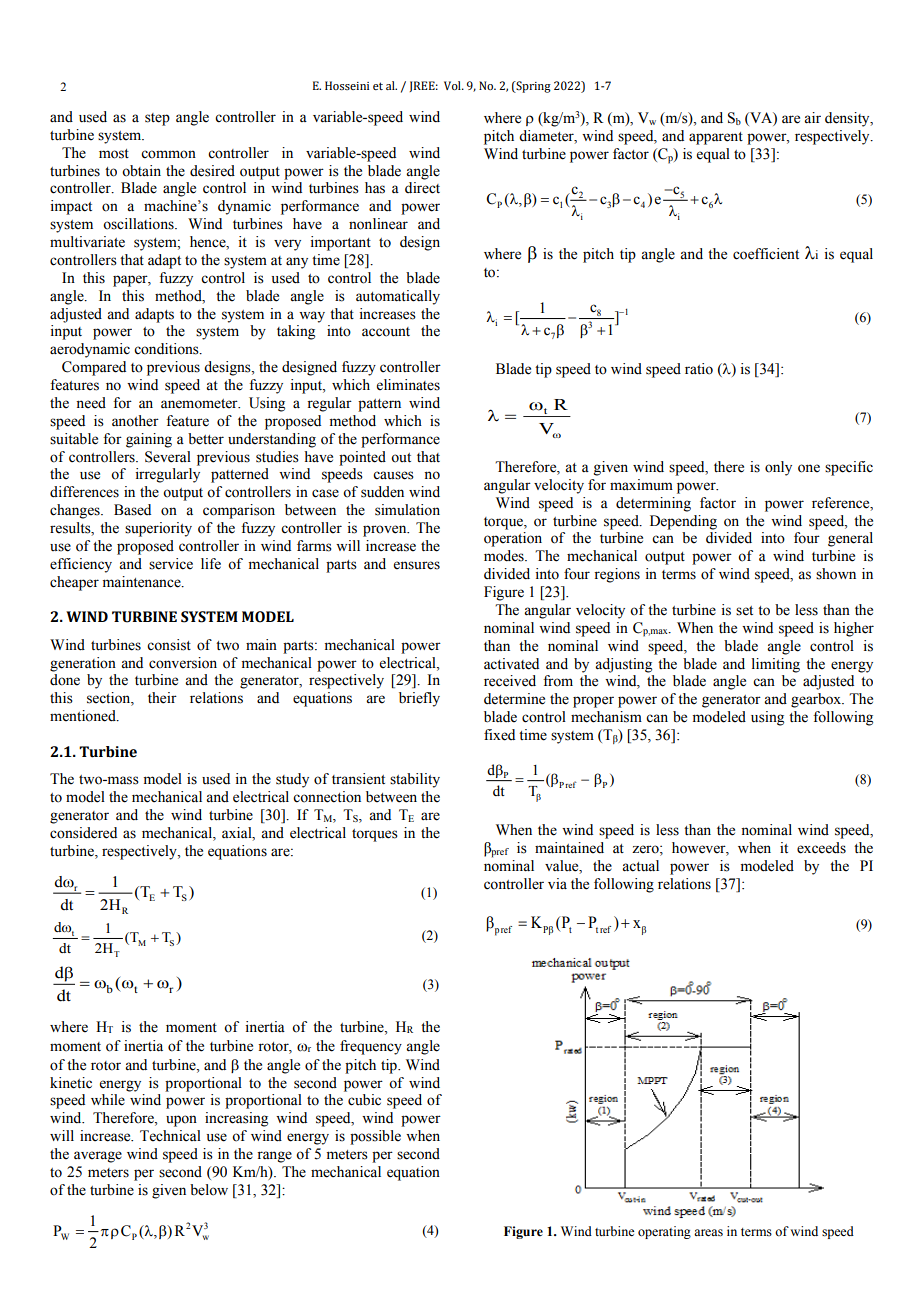  I want to click on direct, so click(422, 188).
